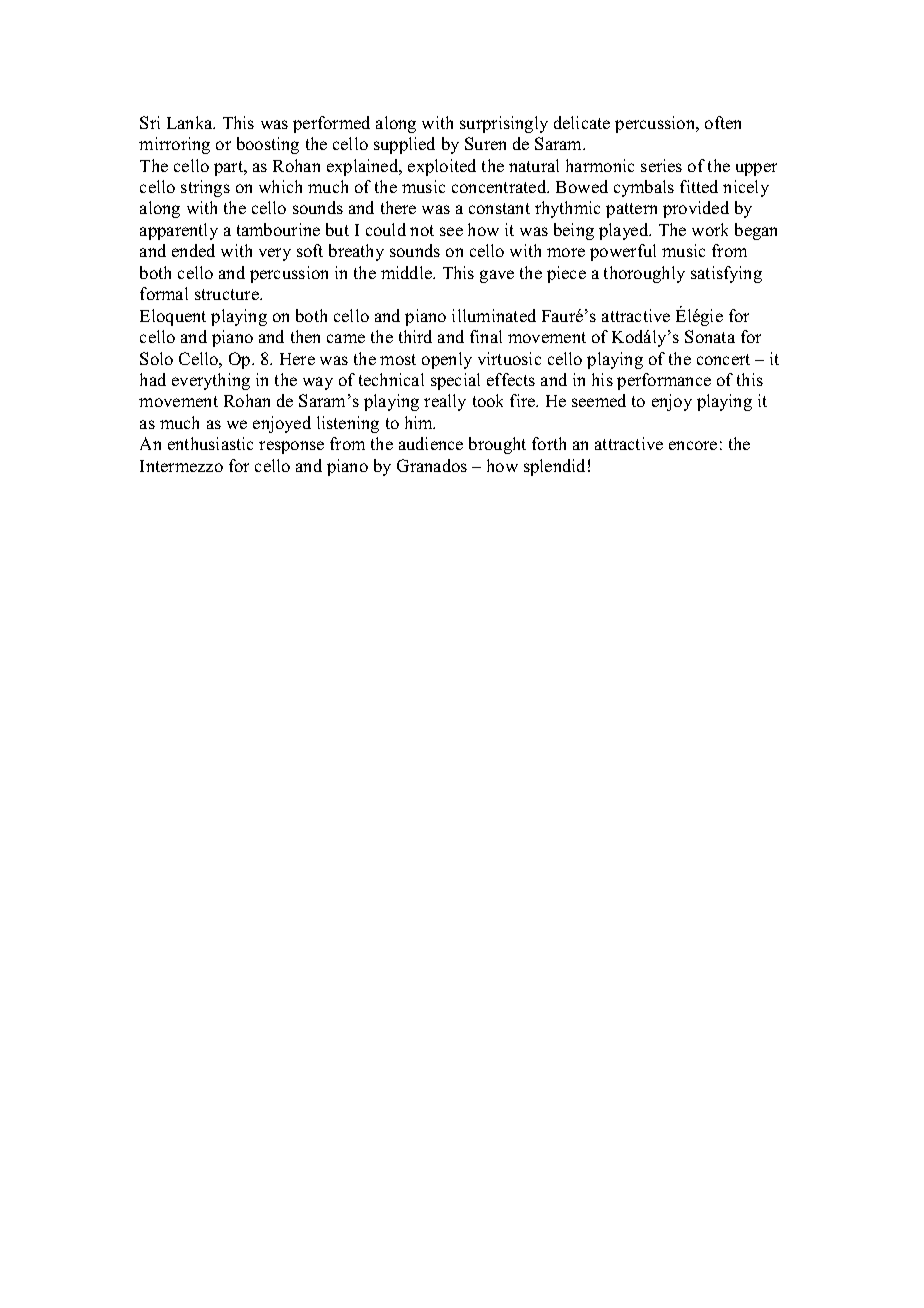  I want to click on enthusiastic, so click(210, 443).
